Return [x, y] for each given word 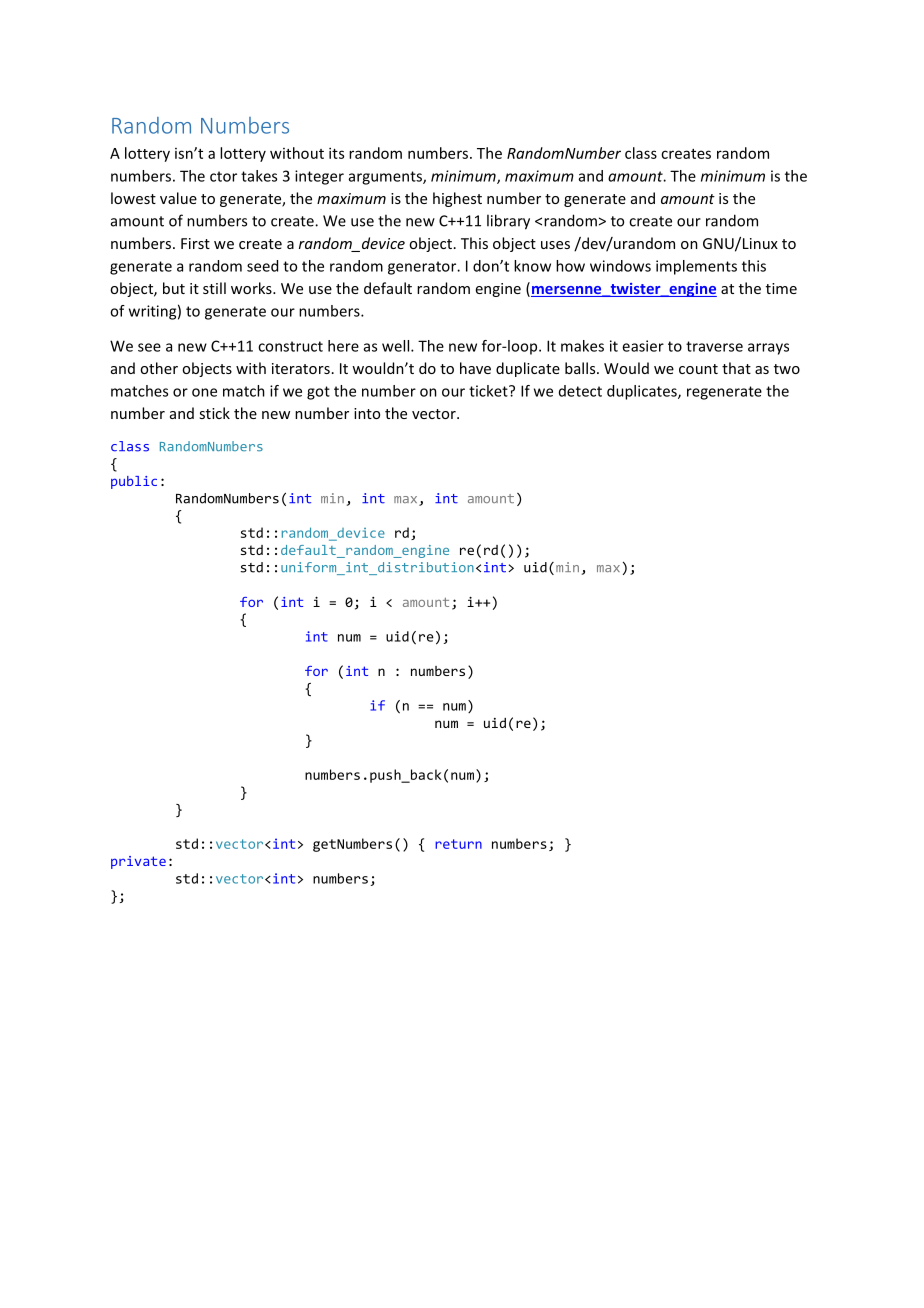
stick [214, 413]
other [159, 368]
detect [580, 391]
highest [457, 199]
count [698, 369]
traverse [714, 346]
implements [696, 267]
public [134, 482]
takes [259, 176]
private [138, 862]
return [458, 844]
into [367, 413]
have [475, 368]
